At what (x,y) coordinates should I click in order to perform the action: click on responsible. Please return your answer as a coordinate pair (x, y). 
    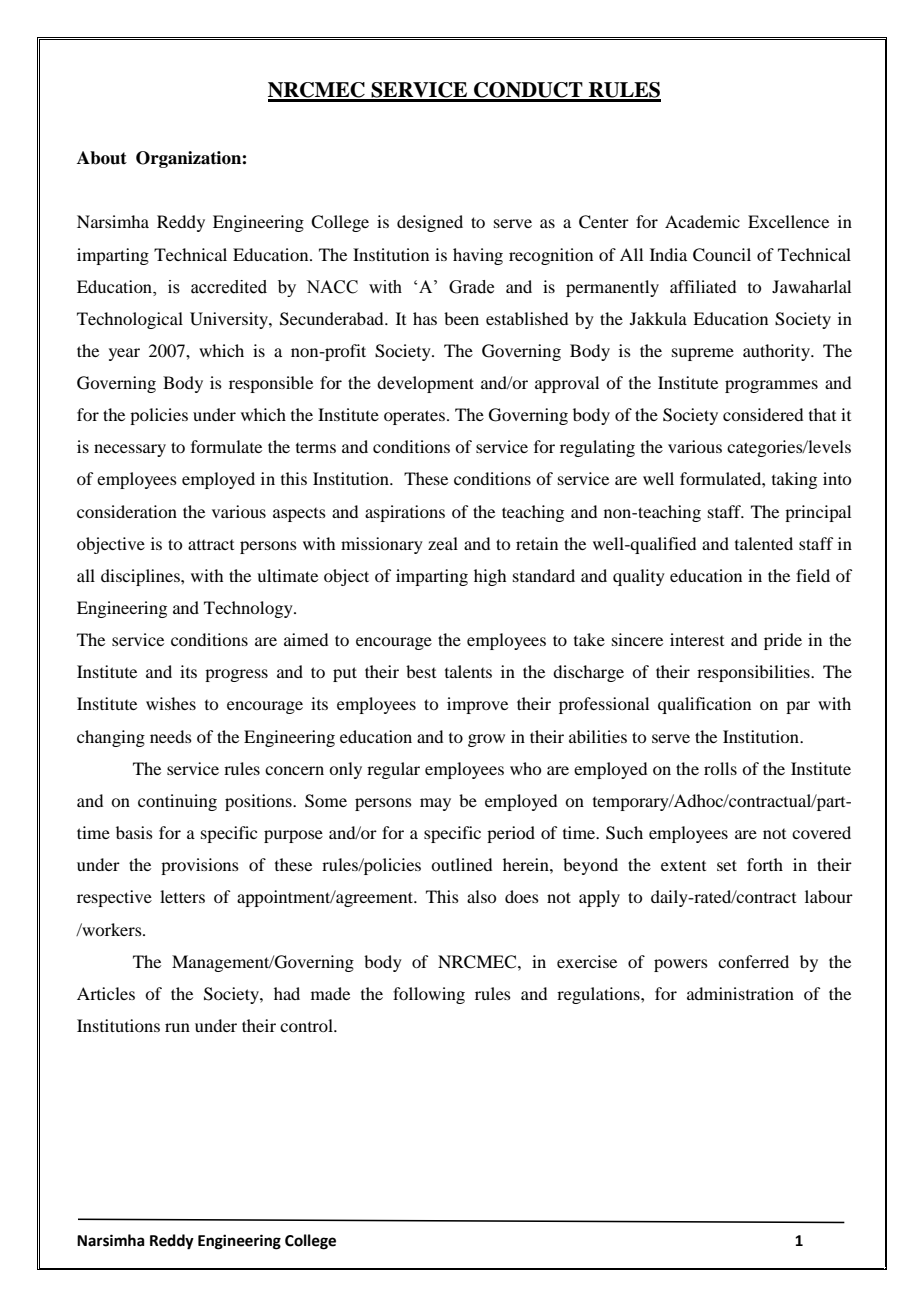
    Looking at the image, I should click on (271, 384).
